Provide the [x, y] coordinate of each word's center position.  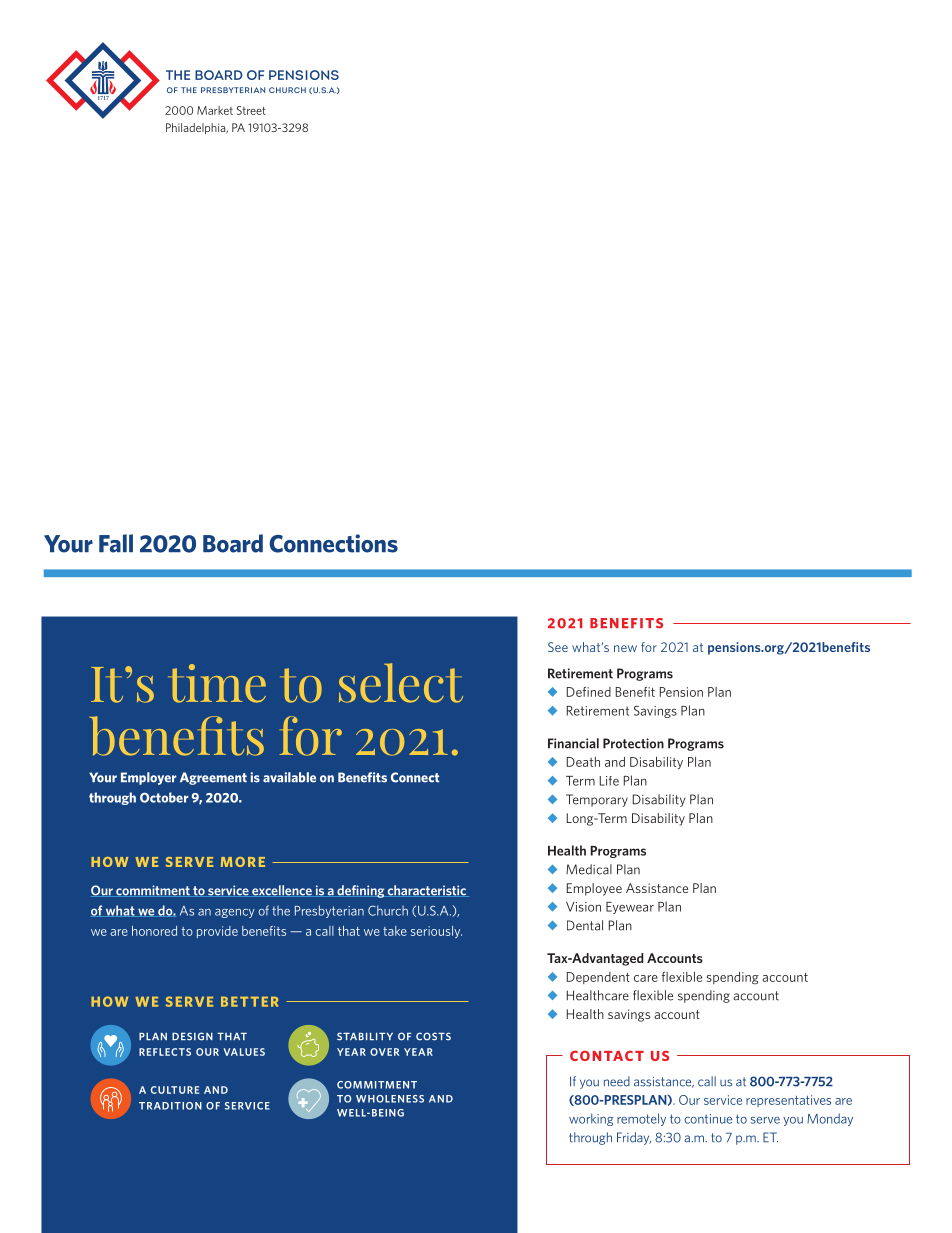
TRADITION [170, 1106]
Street [251, 110]
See [558, 647]
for [649, 647]
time [217, 683]
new [625, 648]
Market [215, 110]
